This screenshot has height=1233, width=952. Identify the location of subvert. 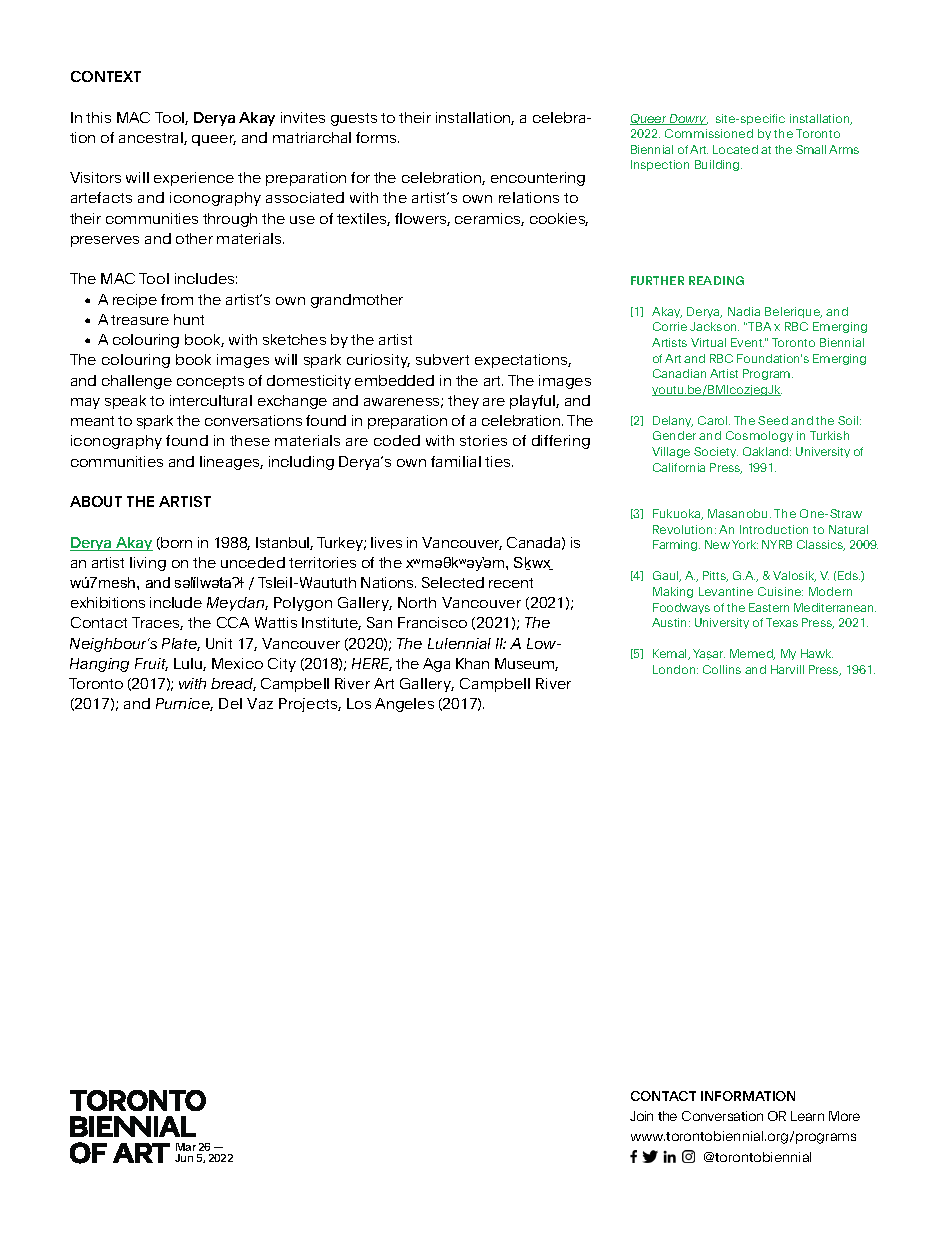
(442, 359).
